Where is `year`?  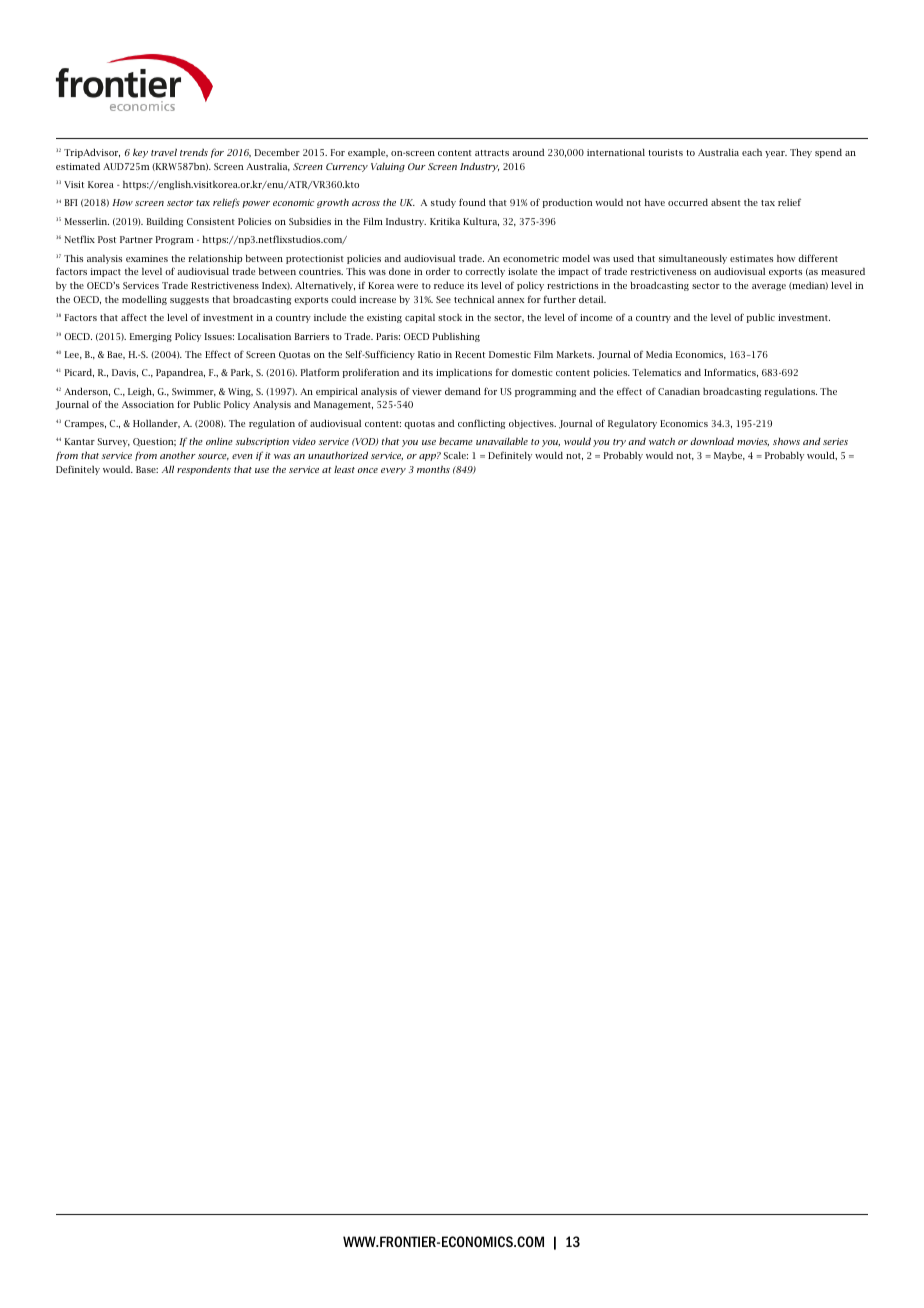 year is located at coordinates (776, 154).
